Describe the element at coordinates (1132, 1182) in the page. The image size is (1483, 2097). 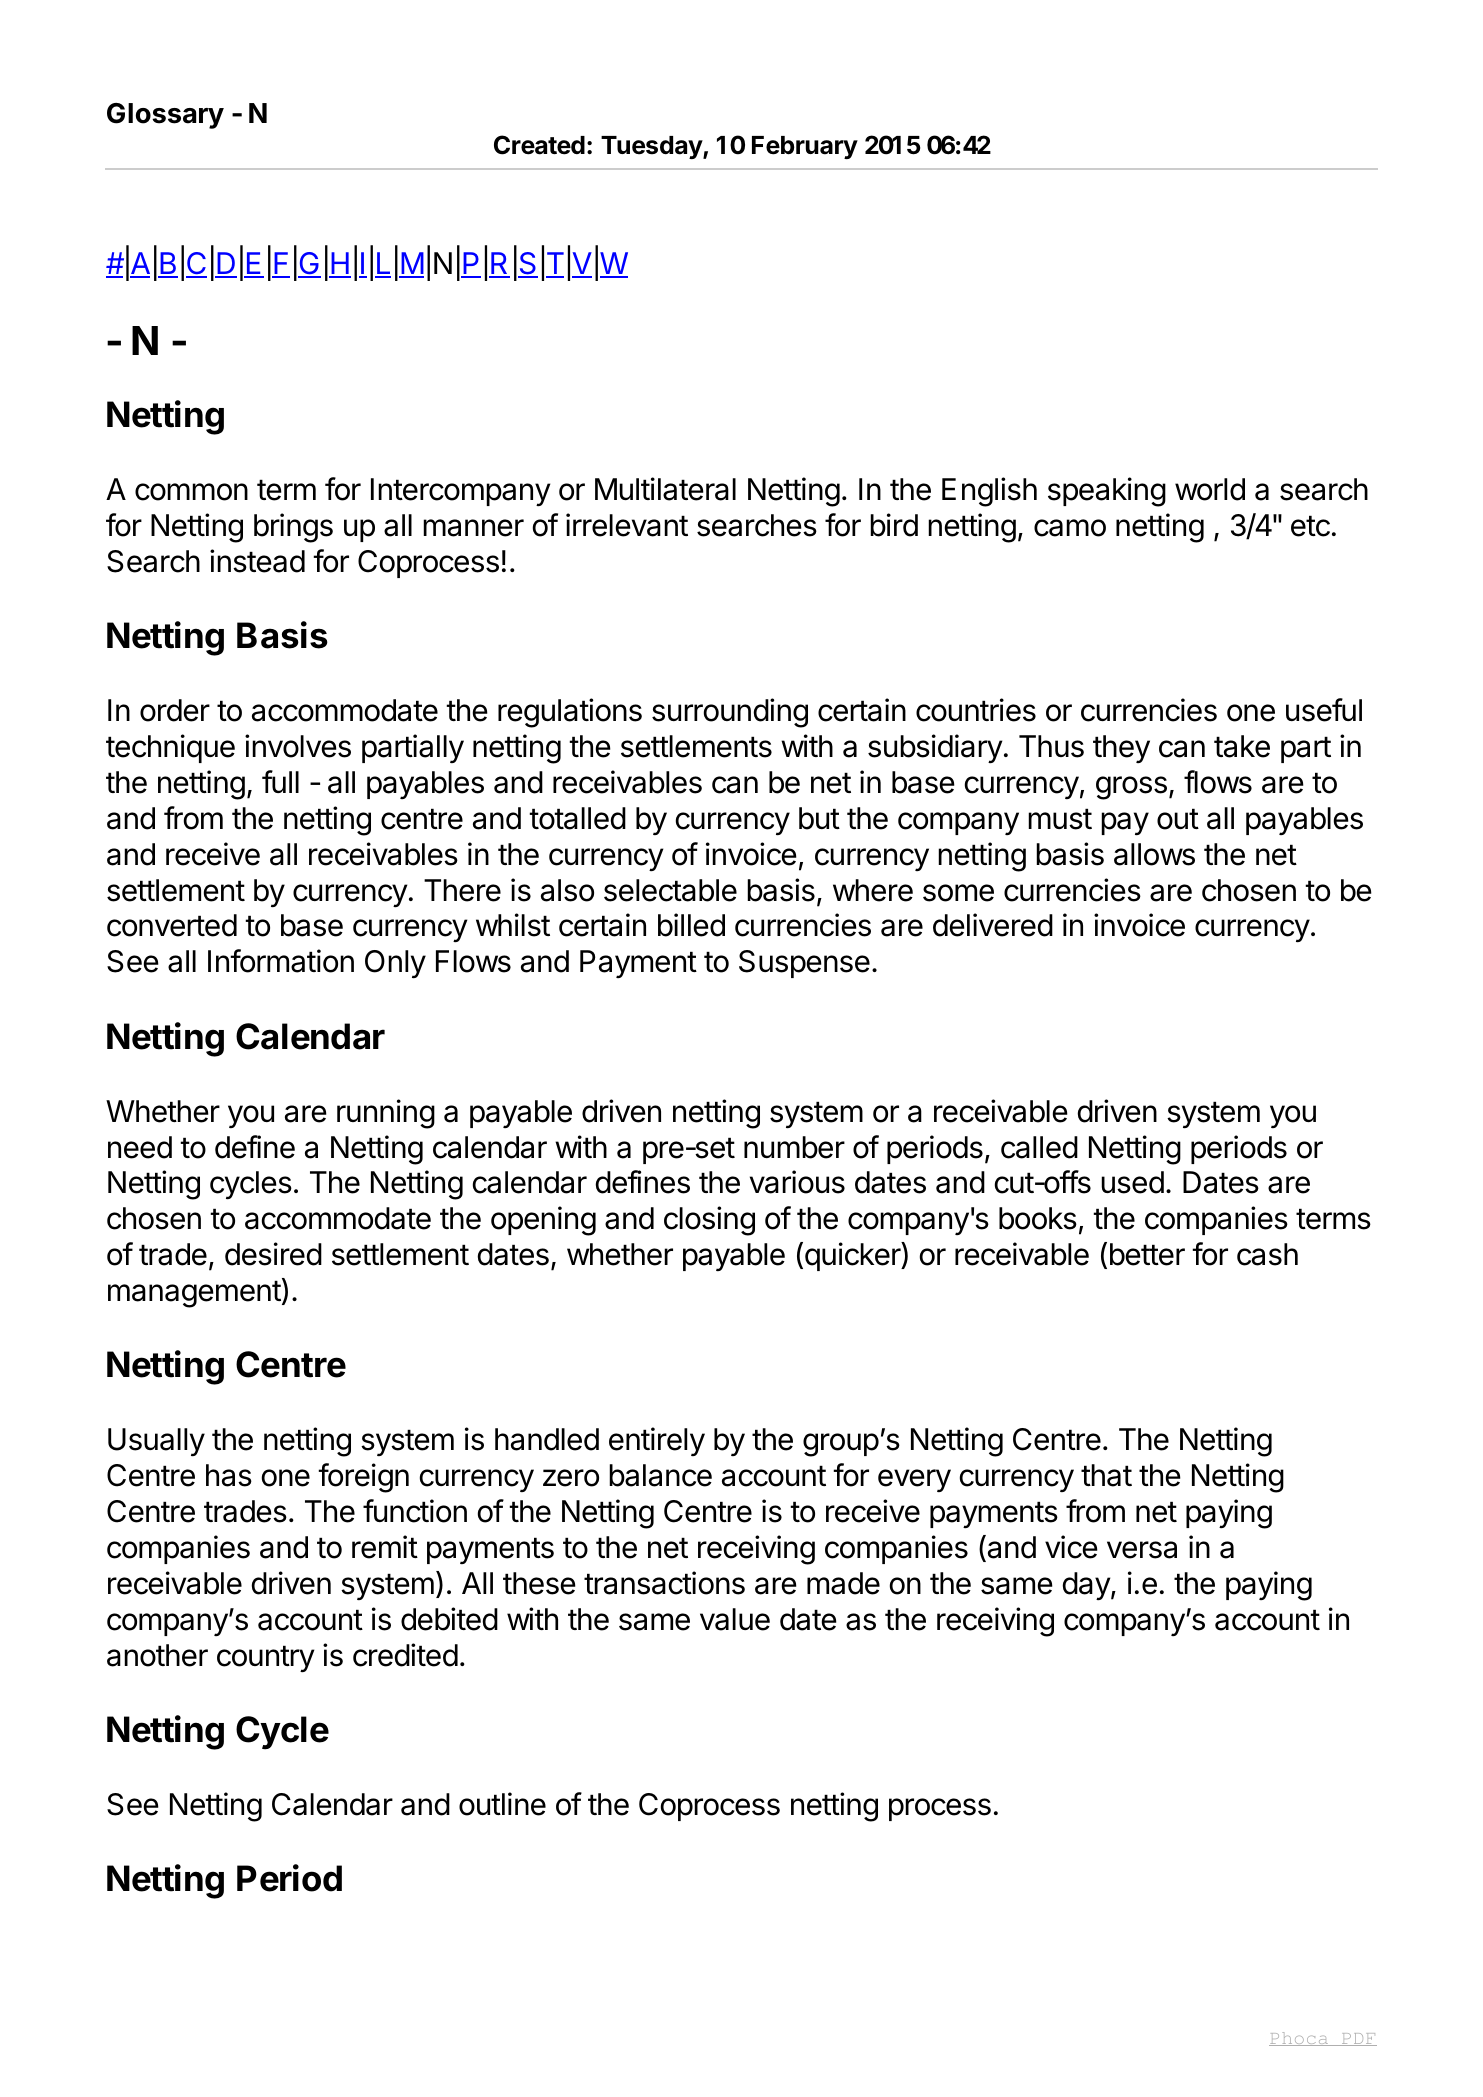
I see `used` at that location.
